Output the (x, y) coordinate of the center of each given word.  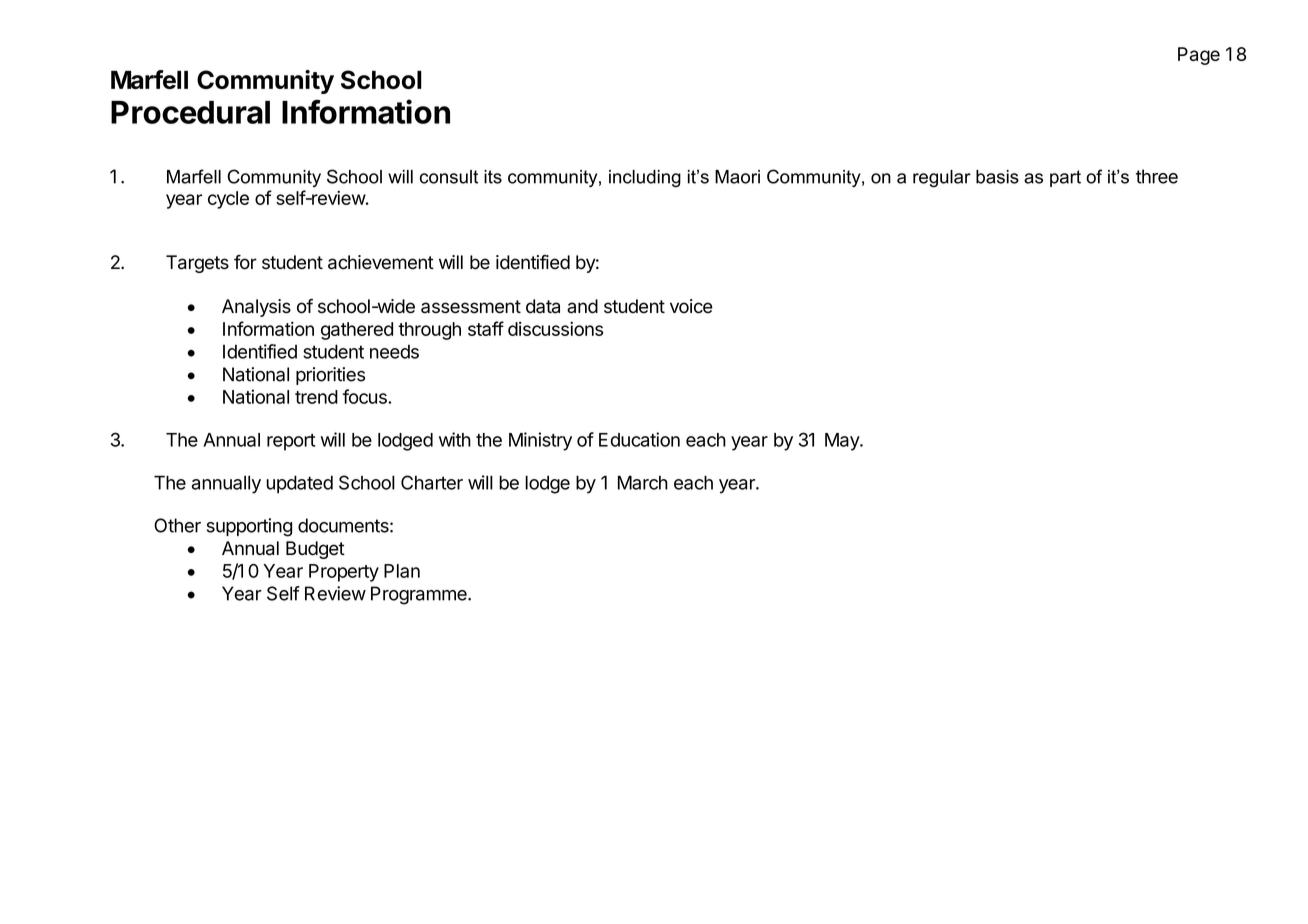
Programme (420, 595)
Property (344, 573)
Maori (737, 177)
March (643, 482)
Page (1199, 56)
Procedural (190, 112)
